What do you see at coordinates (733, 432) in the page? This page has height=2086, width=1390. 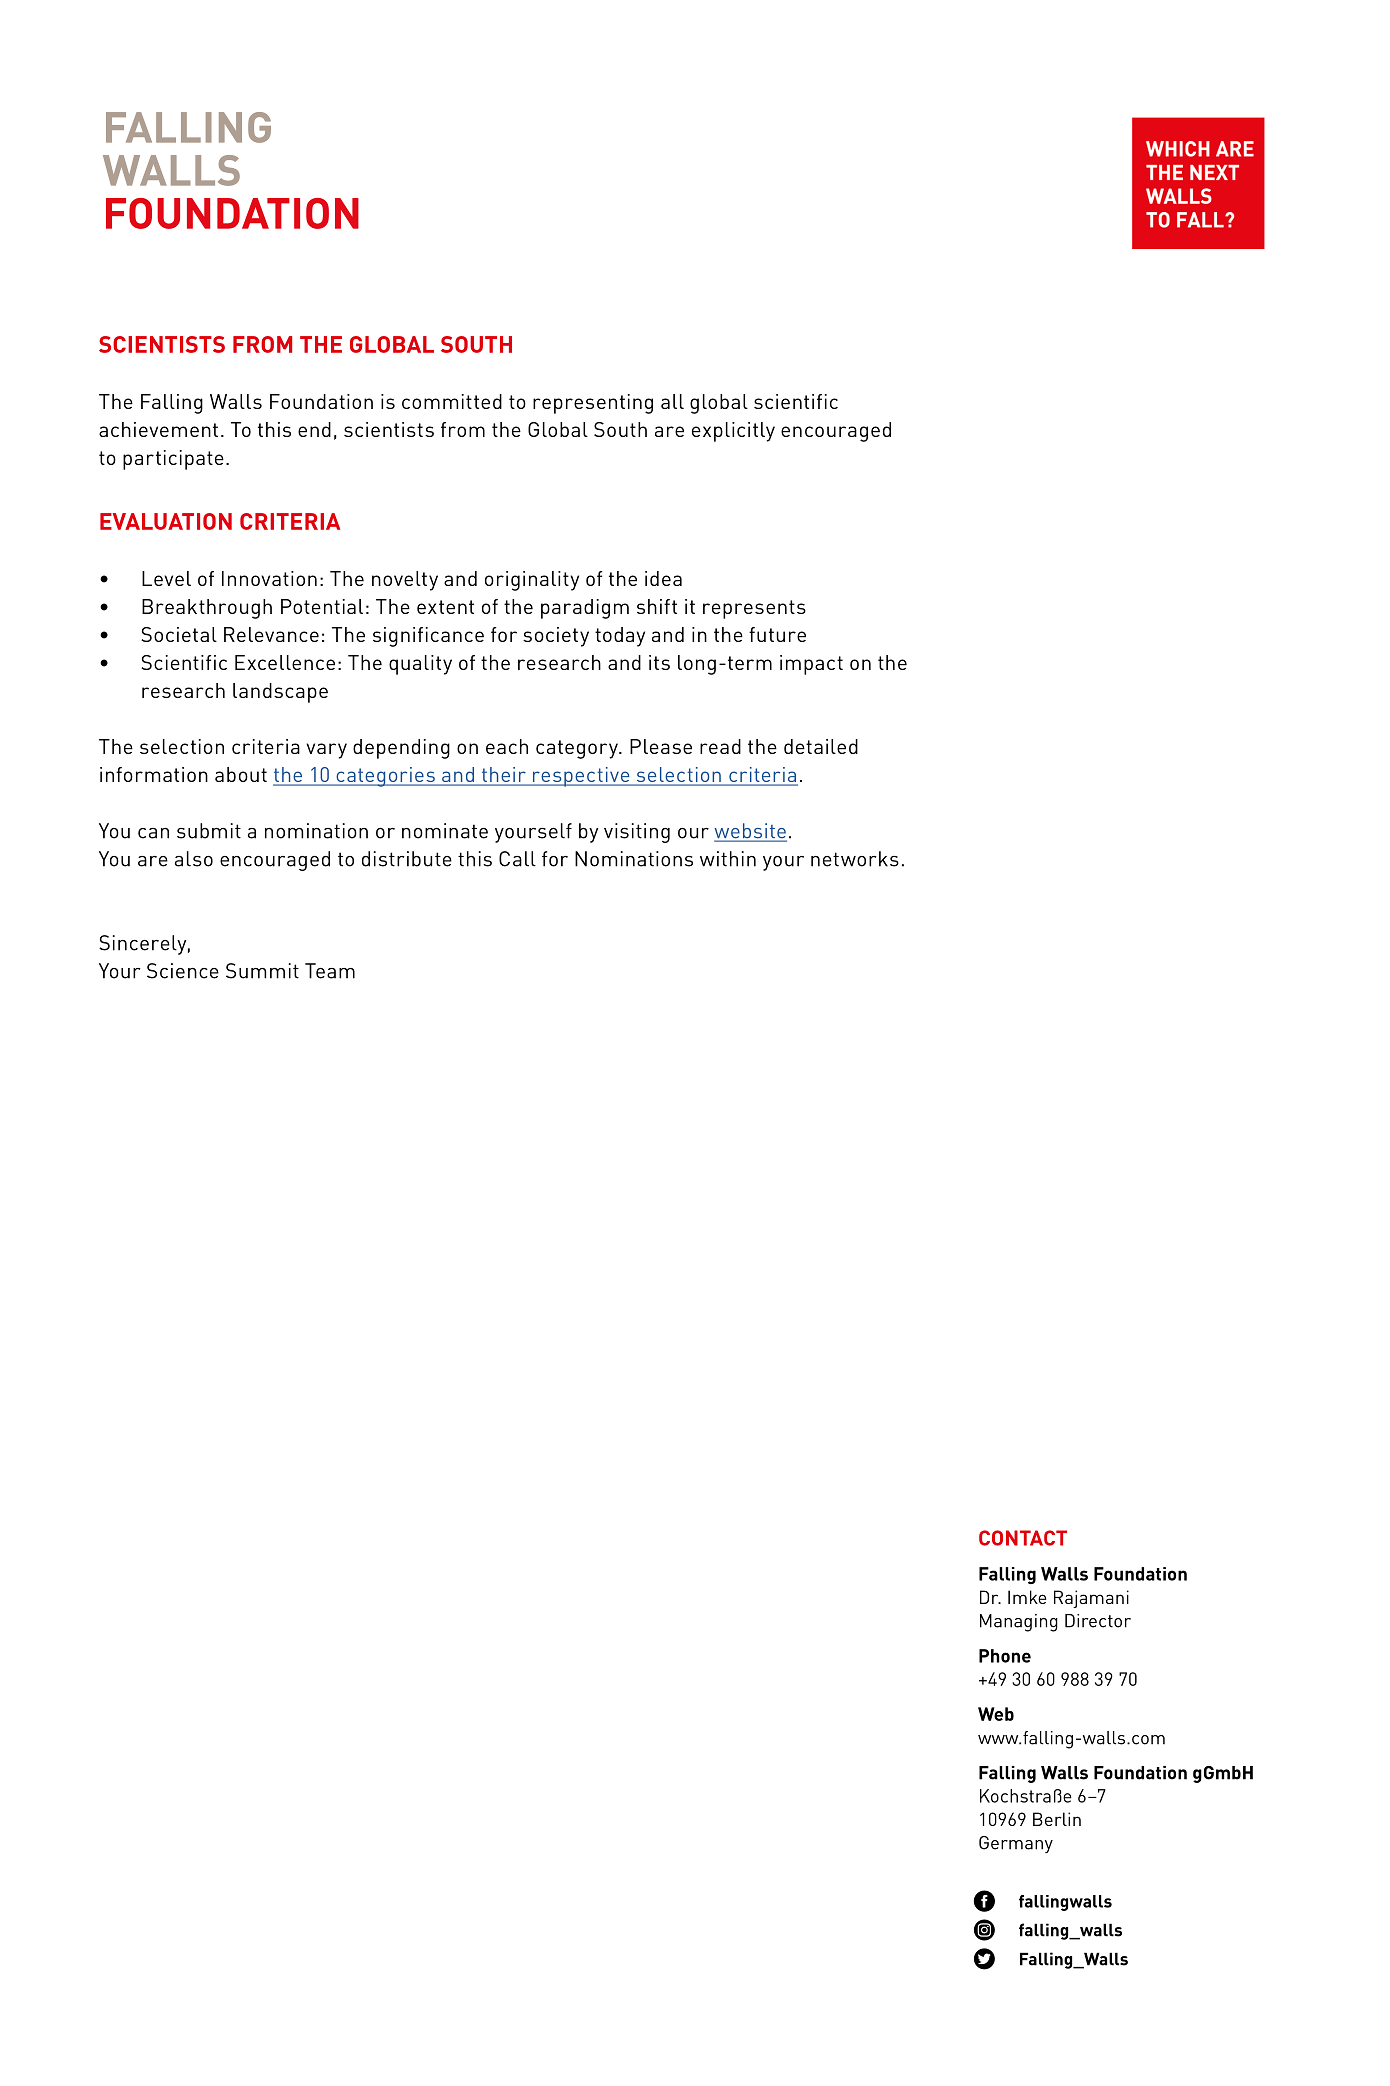 I see `explicitly` at bounding box center [733, 432].
